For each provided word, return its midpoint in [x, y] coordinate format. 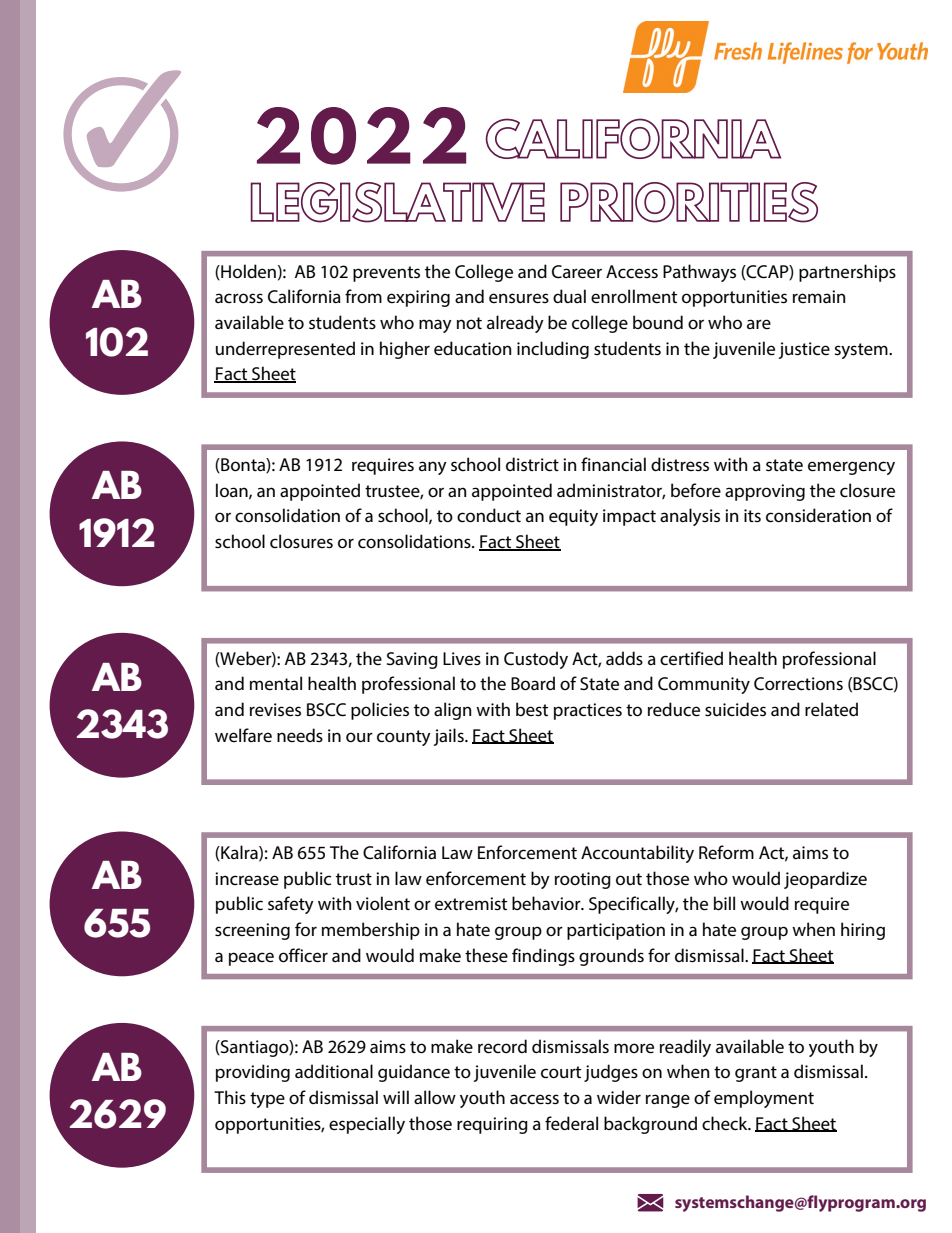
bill [724, 903]
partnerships [847, 273]
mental [276, 683]
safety [291, 905]
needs [300, 735]
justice [804, 350]
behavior [547, 903]
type [267, 1100]
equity [573, 517]
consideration [818, 515]
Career [577, 272]
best [532, 709]
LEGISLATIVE [398, 202]
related [831, 709]
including [553, 350]
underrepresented [285, 350]
